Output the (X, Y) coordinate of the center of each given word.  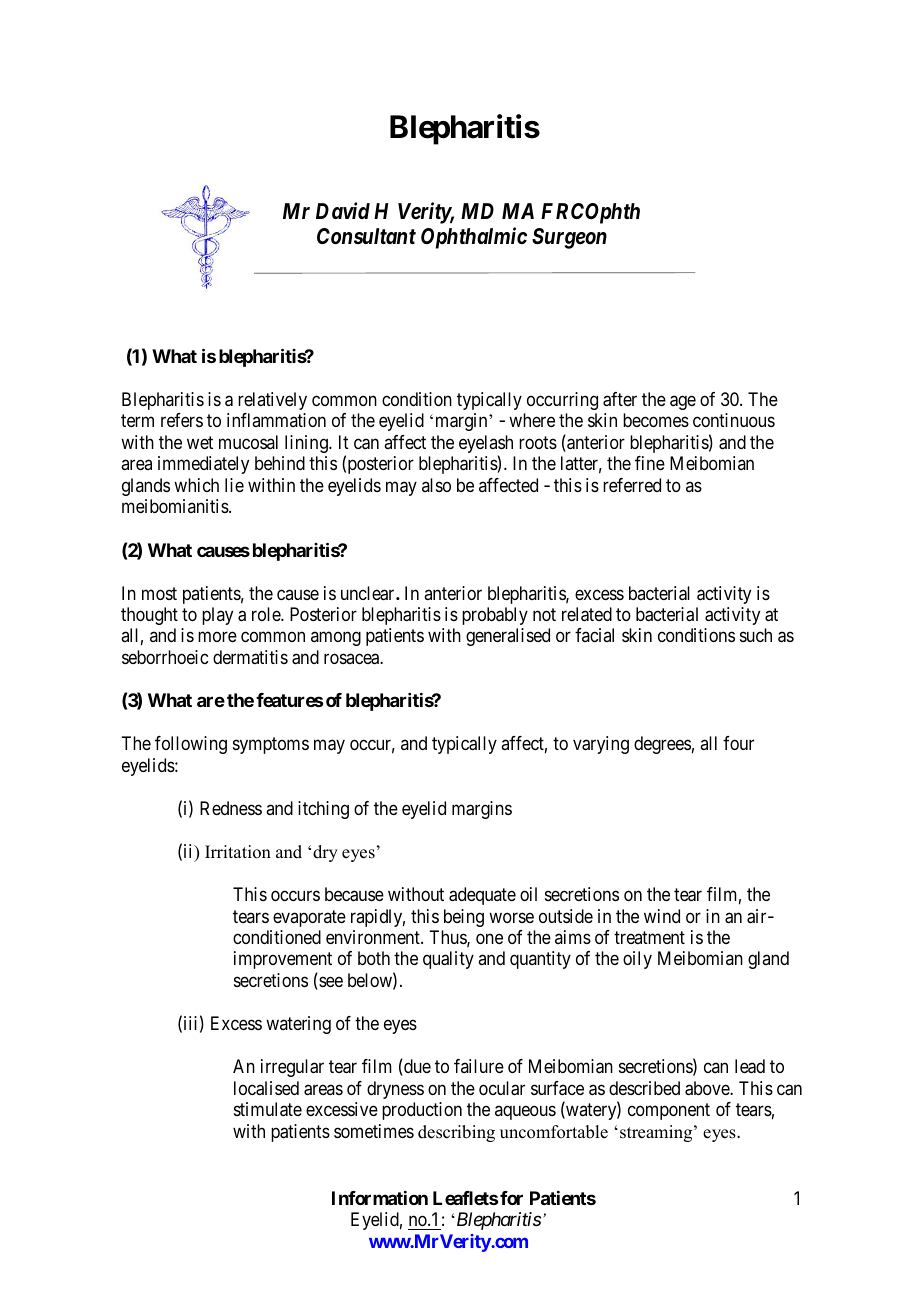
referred (632, 485)
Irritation (238, 852)
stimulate (268, 1109)
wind (662, 916)
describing (456, 1133)
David (343, 210)
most (159, 593)
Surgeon (569, 238)
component (669, 1111)
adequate (482, 896)
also (436, 485)
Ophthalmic (474, 238)
